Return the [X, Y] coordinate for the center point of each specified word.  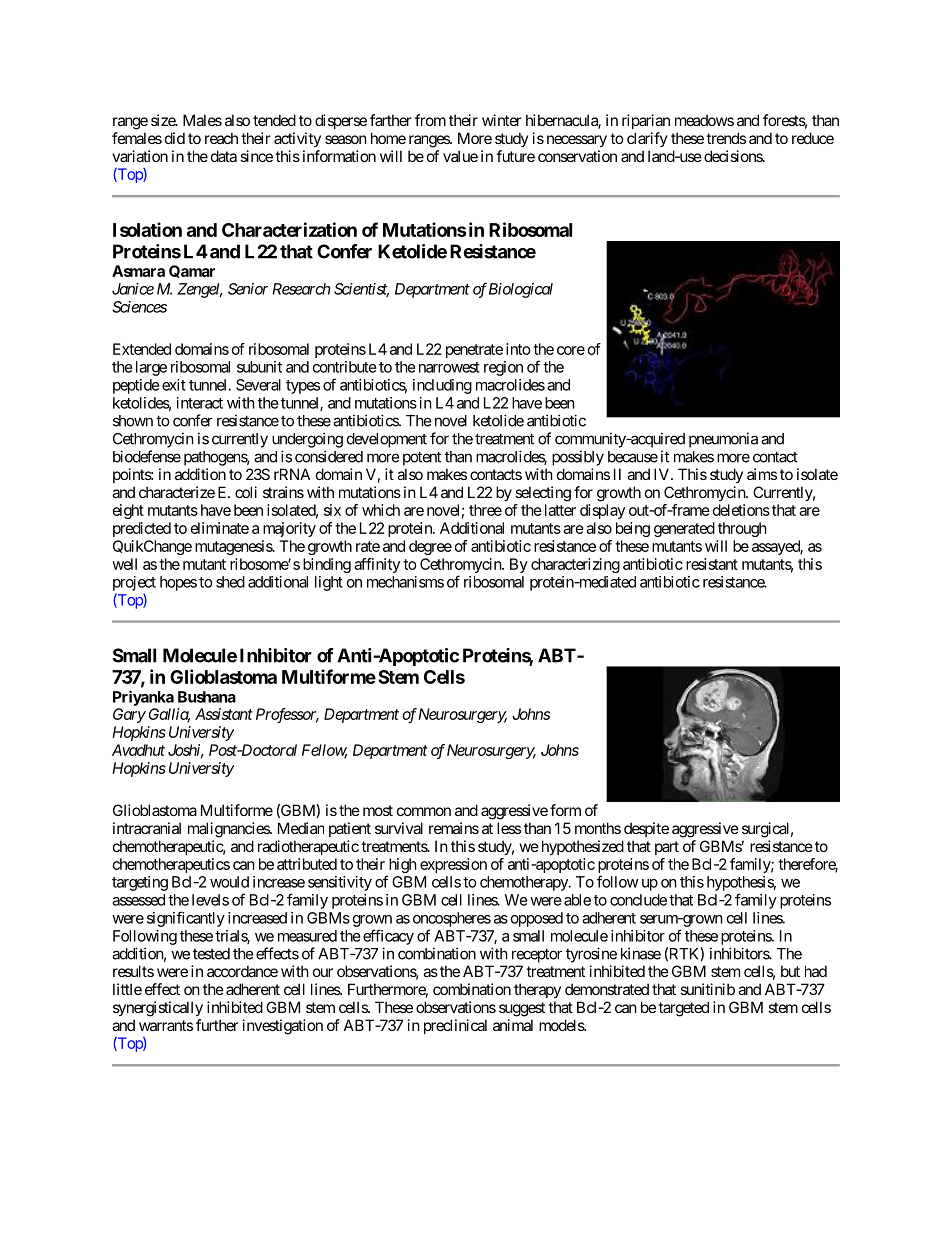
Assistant [224, 714]
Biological [521, 290]
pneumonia [723, 440]
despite [646, 829]
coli [246, 492]
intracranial [147, 828]
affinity [377, 565]
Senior [248, 289]
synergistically [158, 1009]
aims [762, 474]
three [485, 510]
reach [221, 138]
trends [726, 138]
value [460, 156]
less [509, 828]
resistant [712, 564]
